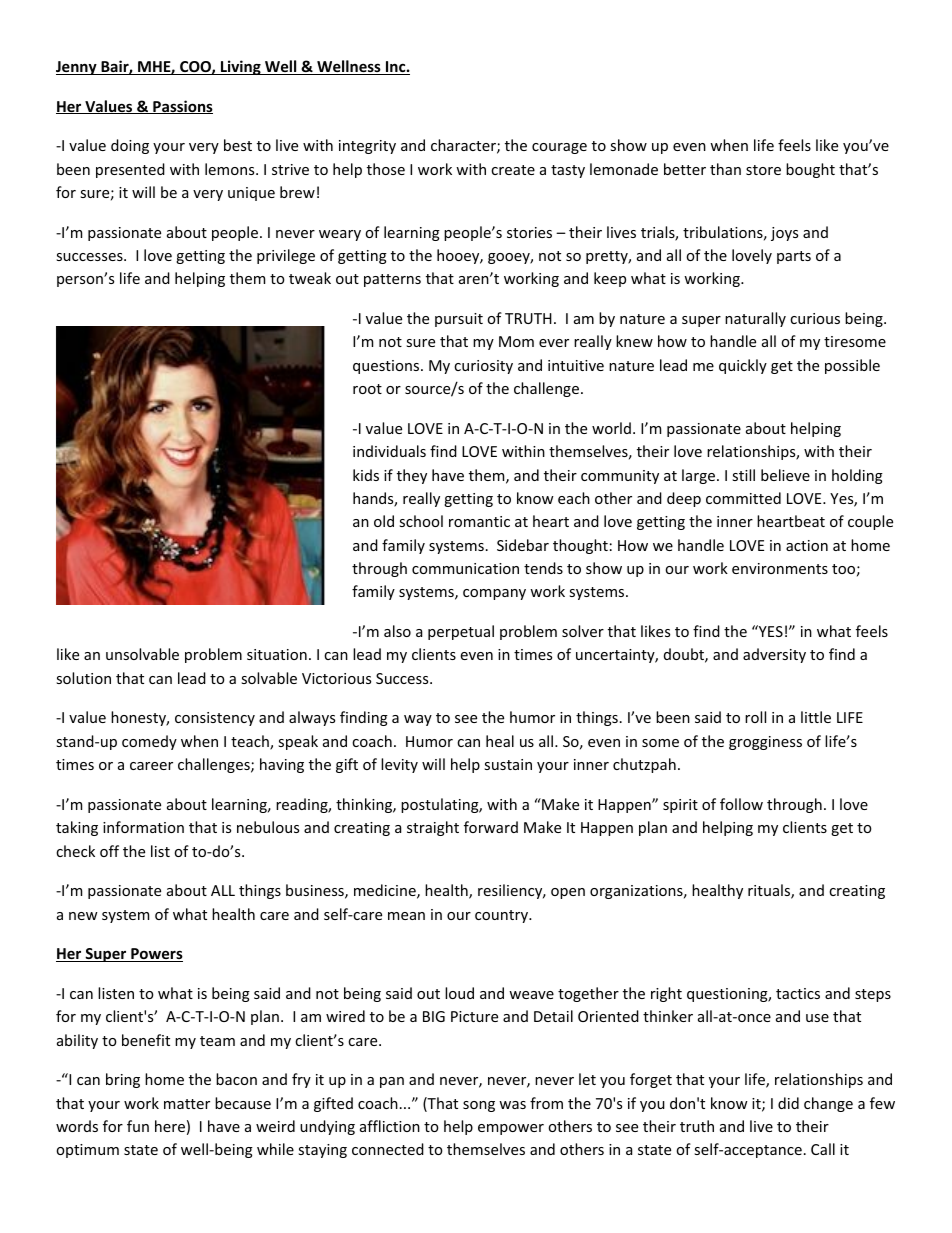 The image size is (952, 1233). What do you see at coordinates (798, 993) in the screenshot?
I see `tactics` at bounding box center [798, 993].
